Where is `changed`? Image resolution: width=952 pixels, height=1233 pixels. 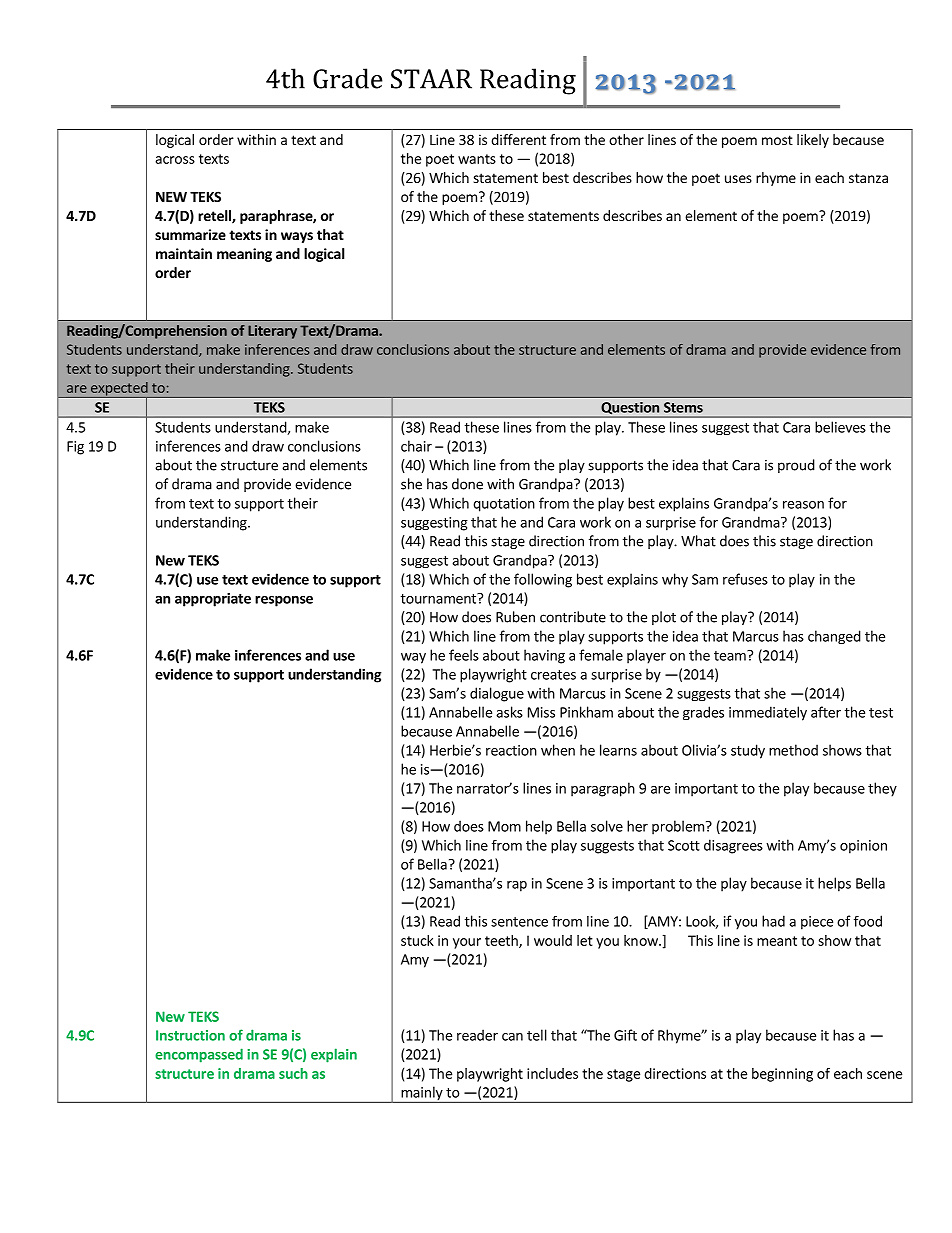 changed is located at coordinates (834, 637).
